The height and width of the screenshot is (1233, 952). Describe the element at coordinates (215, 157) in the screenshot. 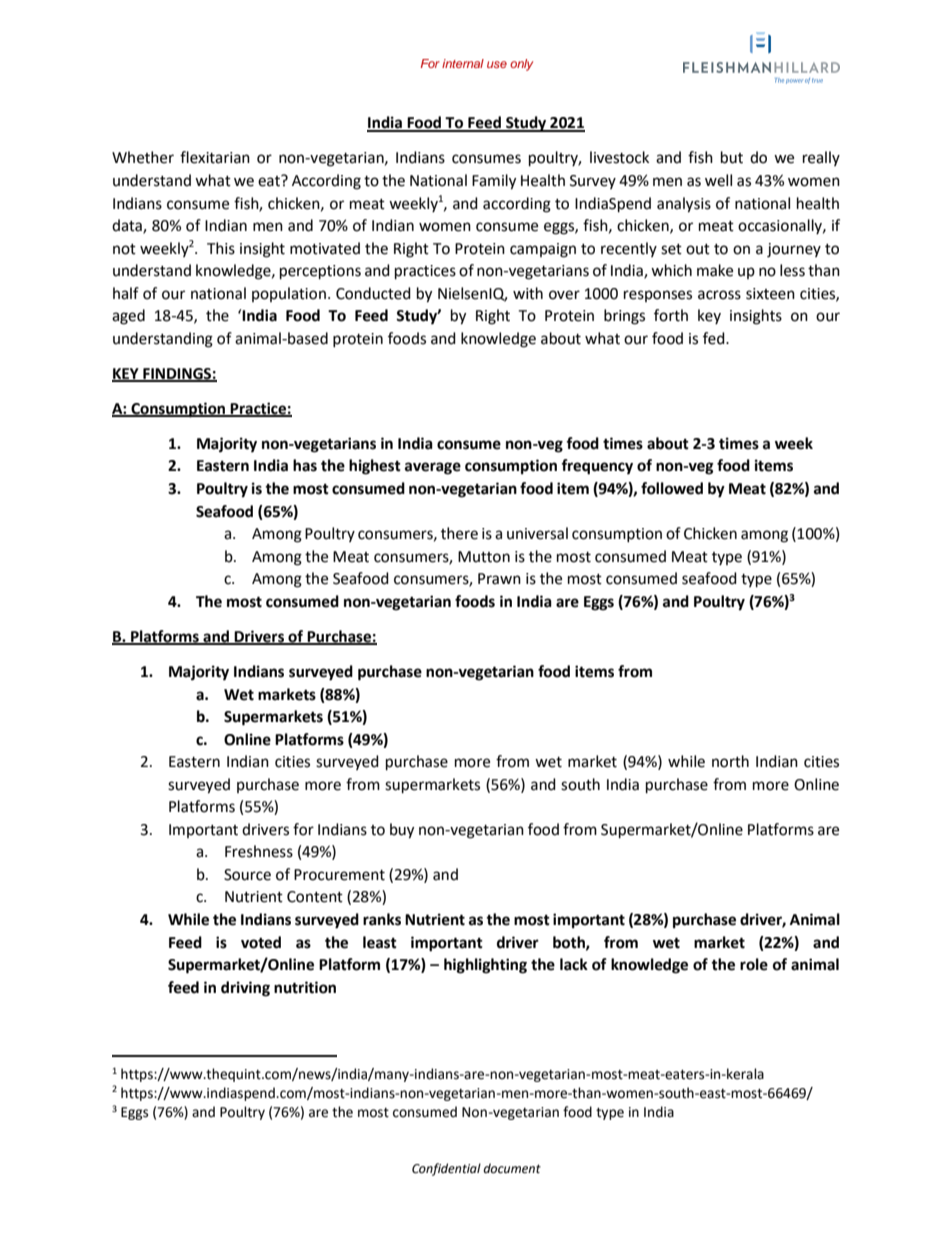

I see `flexitarian` at that location.
